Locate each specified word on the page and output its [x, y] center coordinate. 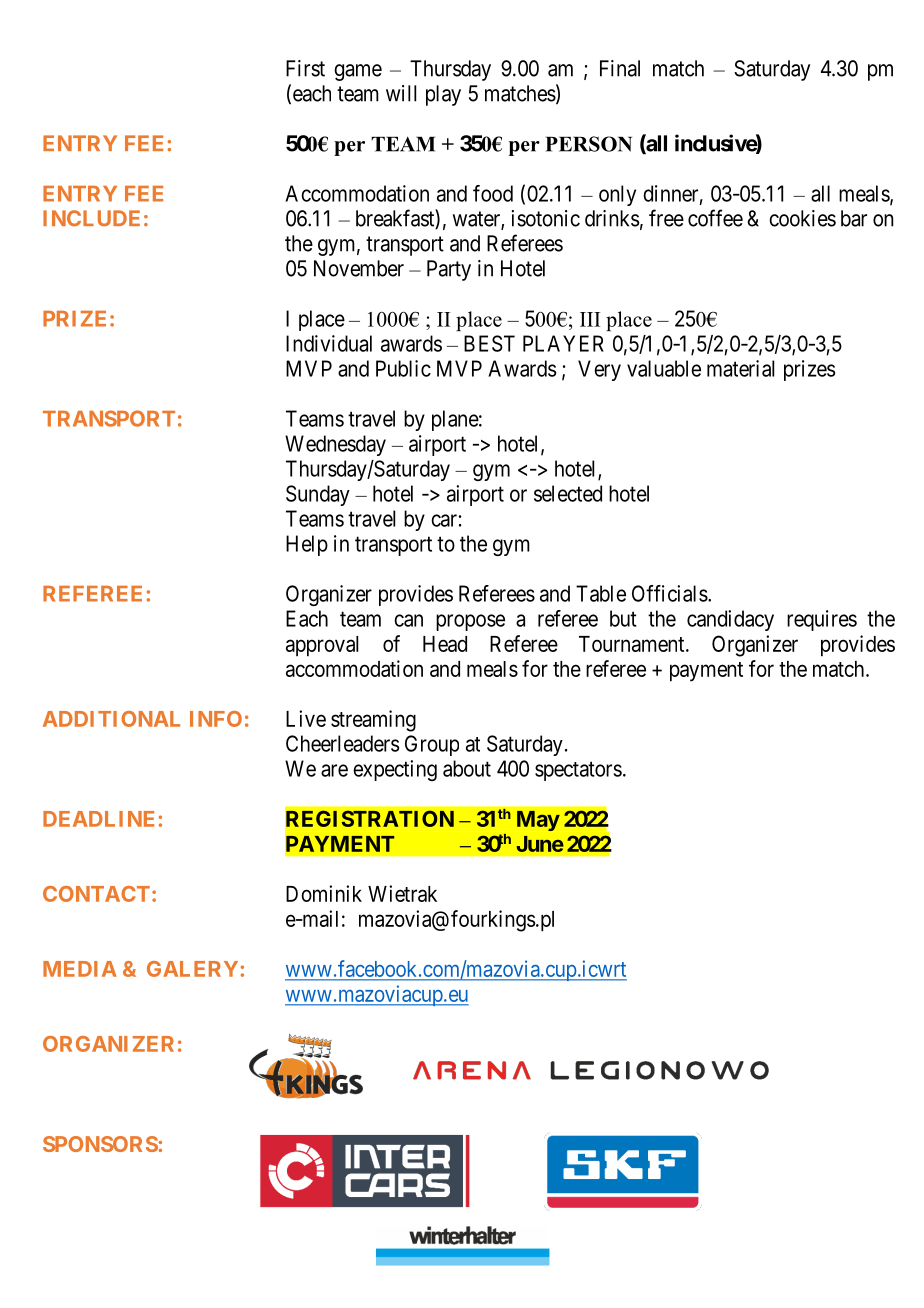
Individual [329, 343]
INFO [216, 719]
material [740, 368]
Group [432, 745]
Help [307, 545]
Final [620, 68]
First [305, 68]
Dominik [324, 893]
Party [449, 270]
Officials [670, 593]
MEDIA [80, 969]
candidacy [730, 620]
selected [568, 493]
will [401, 93]
